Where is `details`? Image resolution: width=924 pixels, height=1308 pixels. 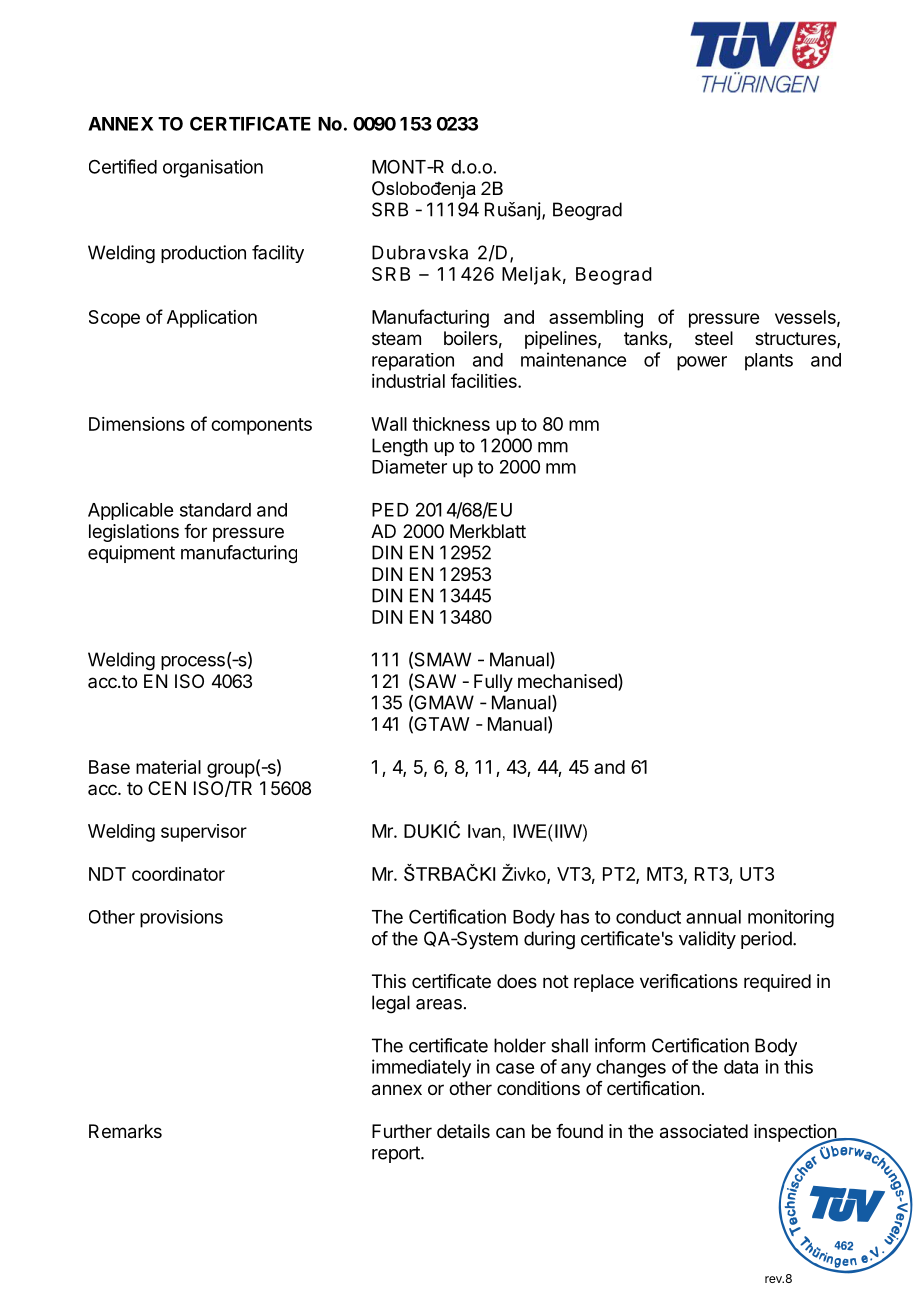 details is located at coordinates (463, 1131).
